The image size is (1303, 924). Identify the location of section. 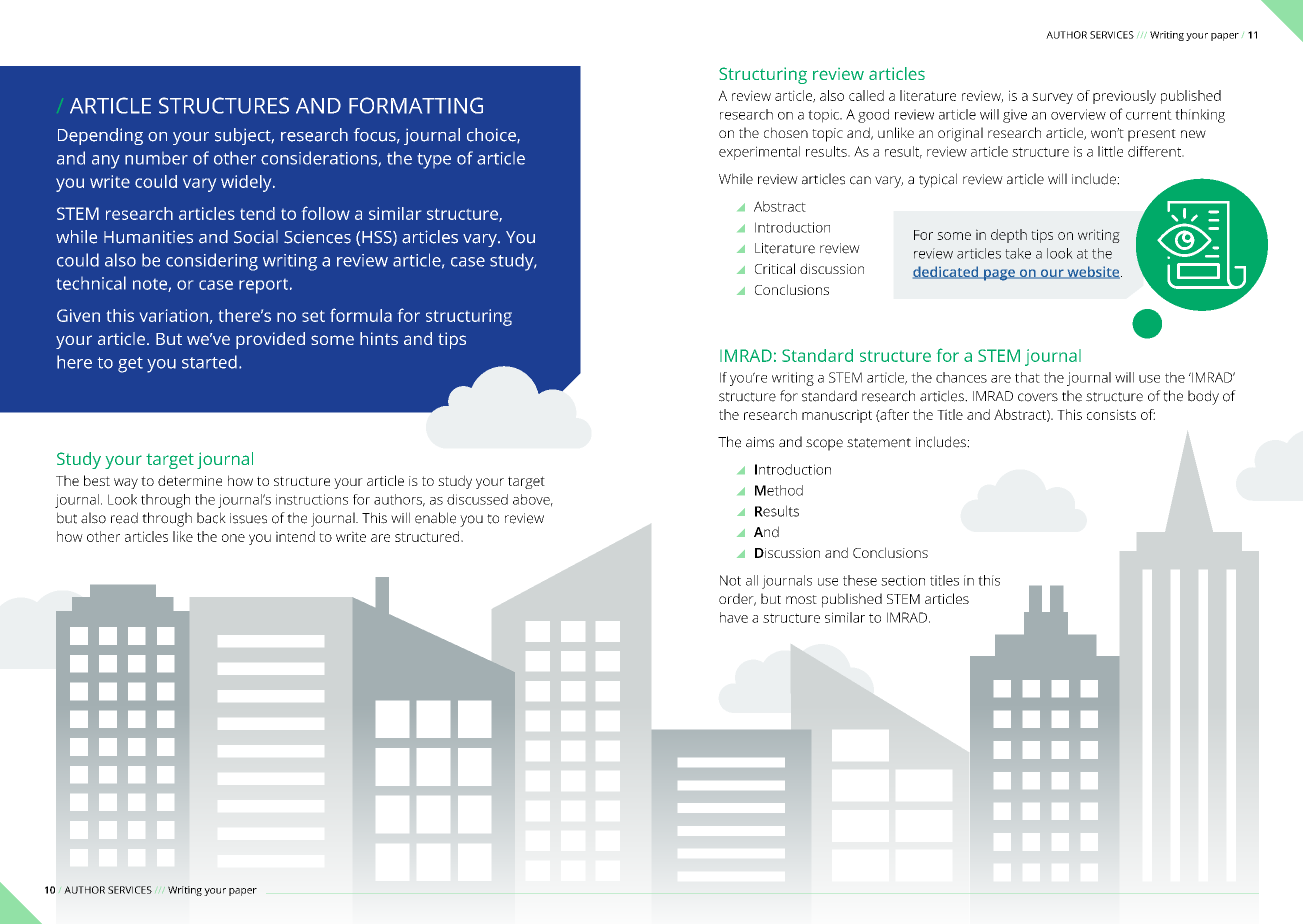
(903, 580).
